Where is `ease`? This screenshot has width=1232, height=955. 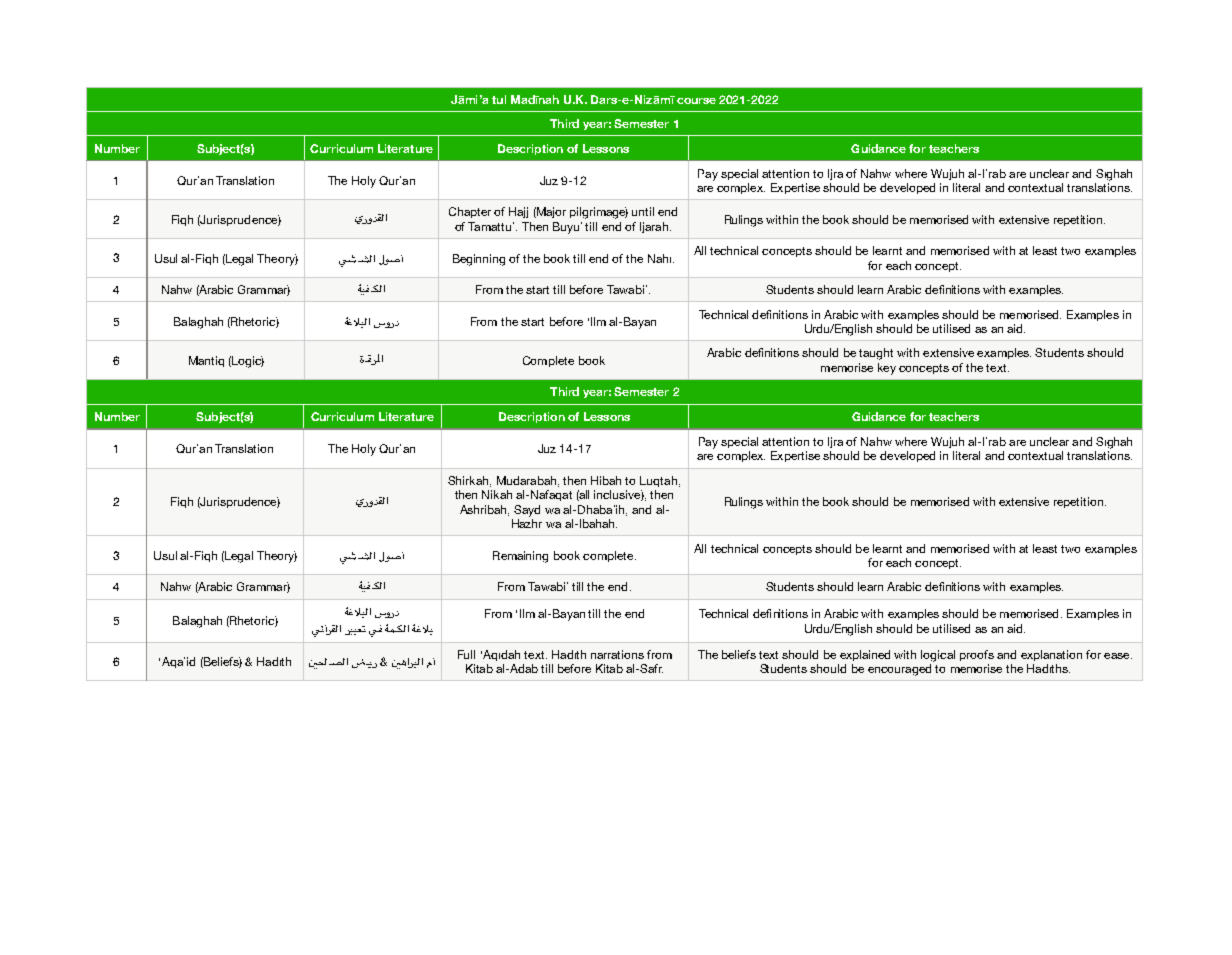 ease is located at coordinates (1118, 656).
